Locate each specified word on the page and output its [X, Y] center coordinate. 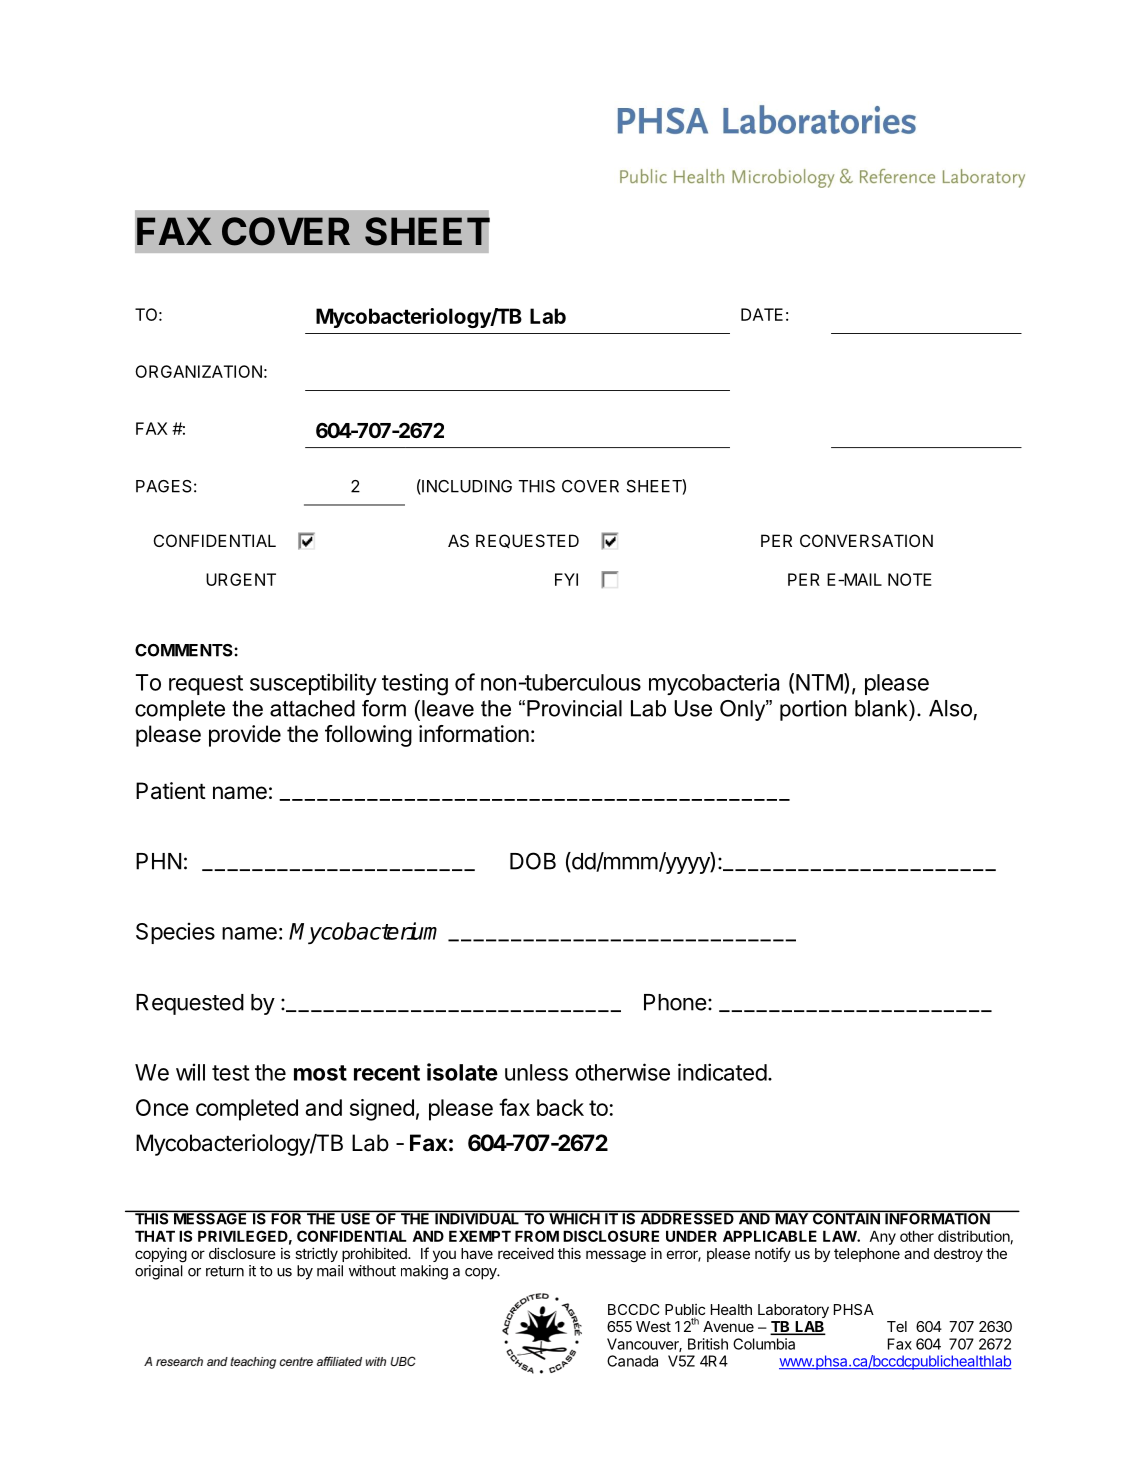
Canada [632, 1361]
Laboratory [793, 1311]
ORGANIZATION [198, 371]
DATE [762, 314]
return [225, 1271]
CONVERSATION [866, 540]
